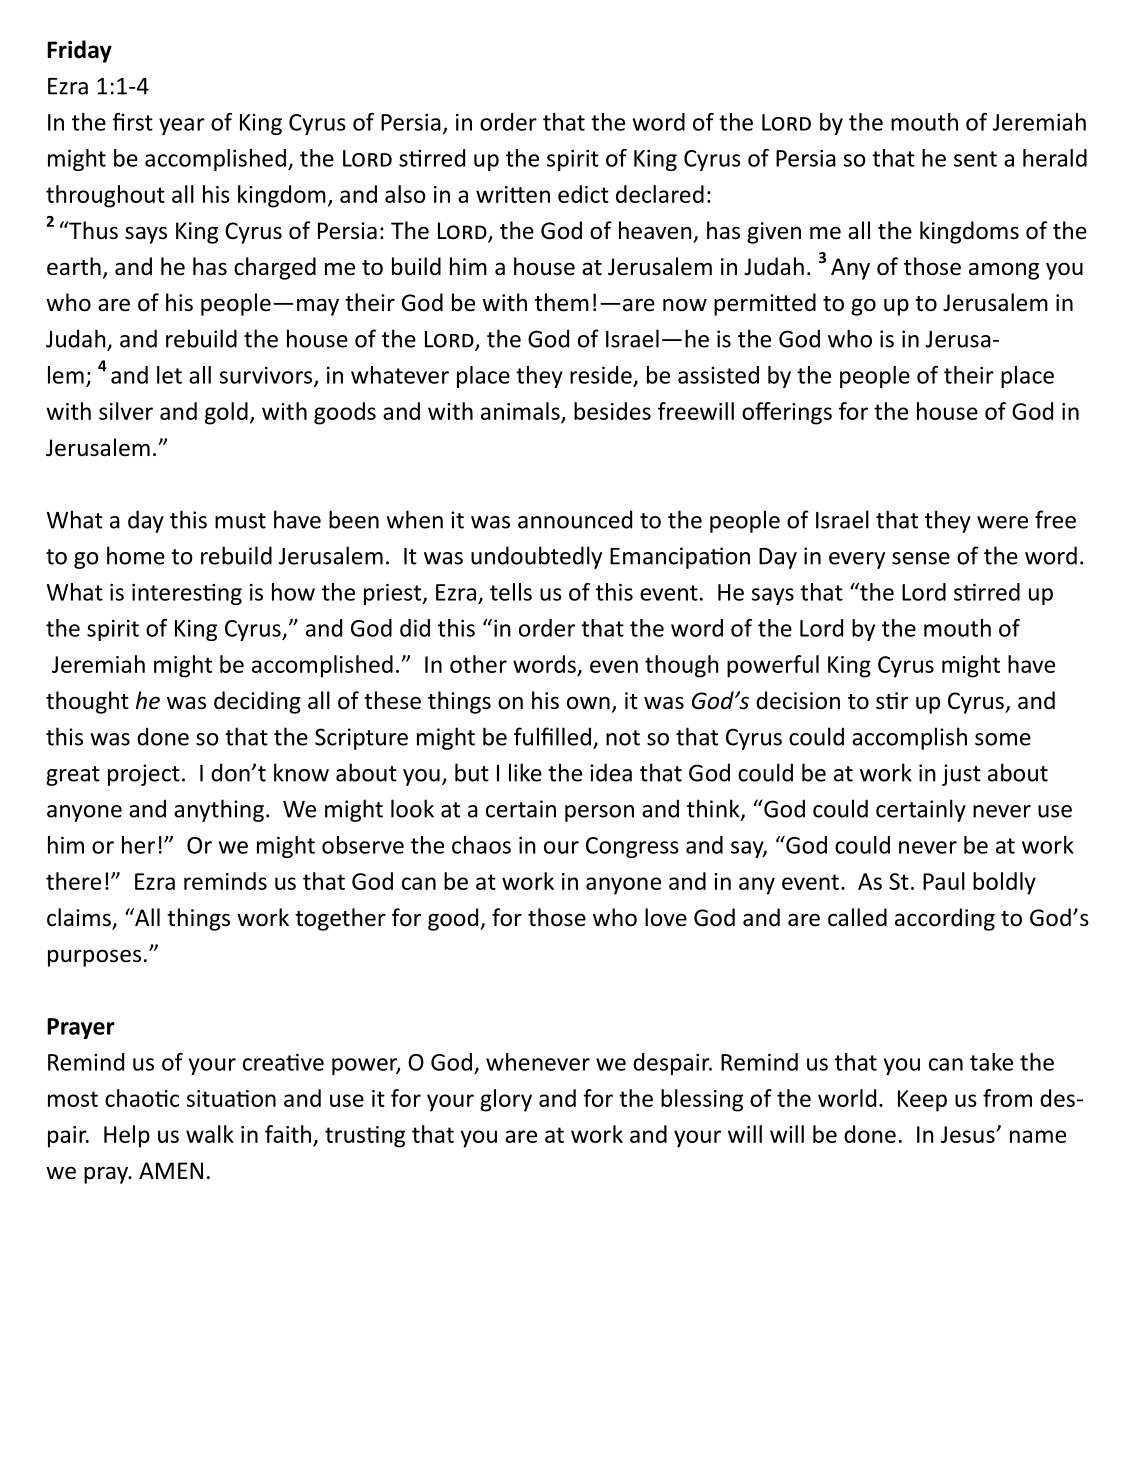 This page has height=1457, width=1126. I want to click on edict, so click(583, 194).
